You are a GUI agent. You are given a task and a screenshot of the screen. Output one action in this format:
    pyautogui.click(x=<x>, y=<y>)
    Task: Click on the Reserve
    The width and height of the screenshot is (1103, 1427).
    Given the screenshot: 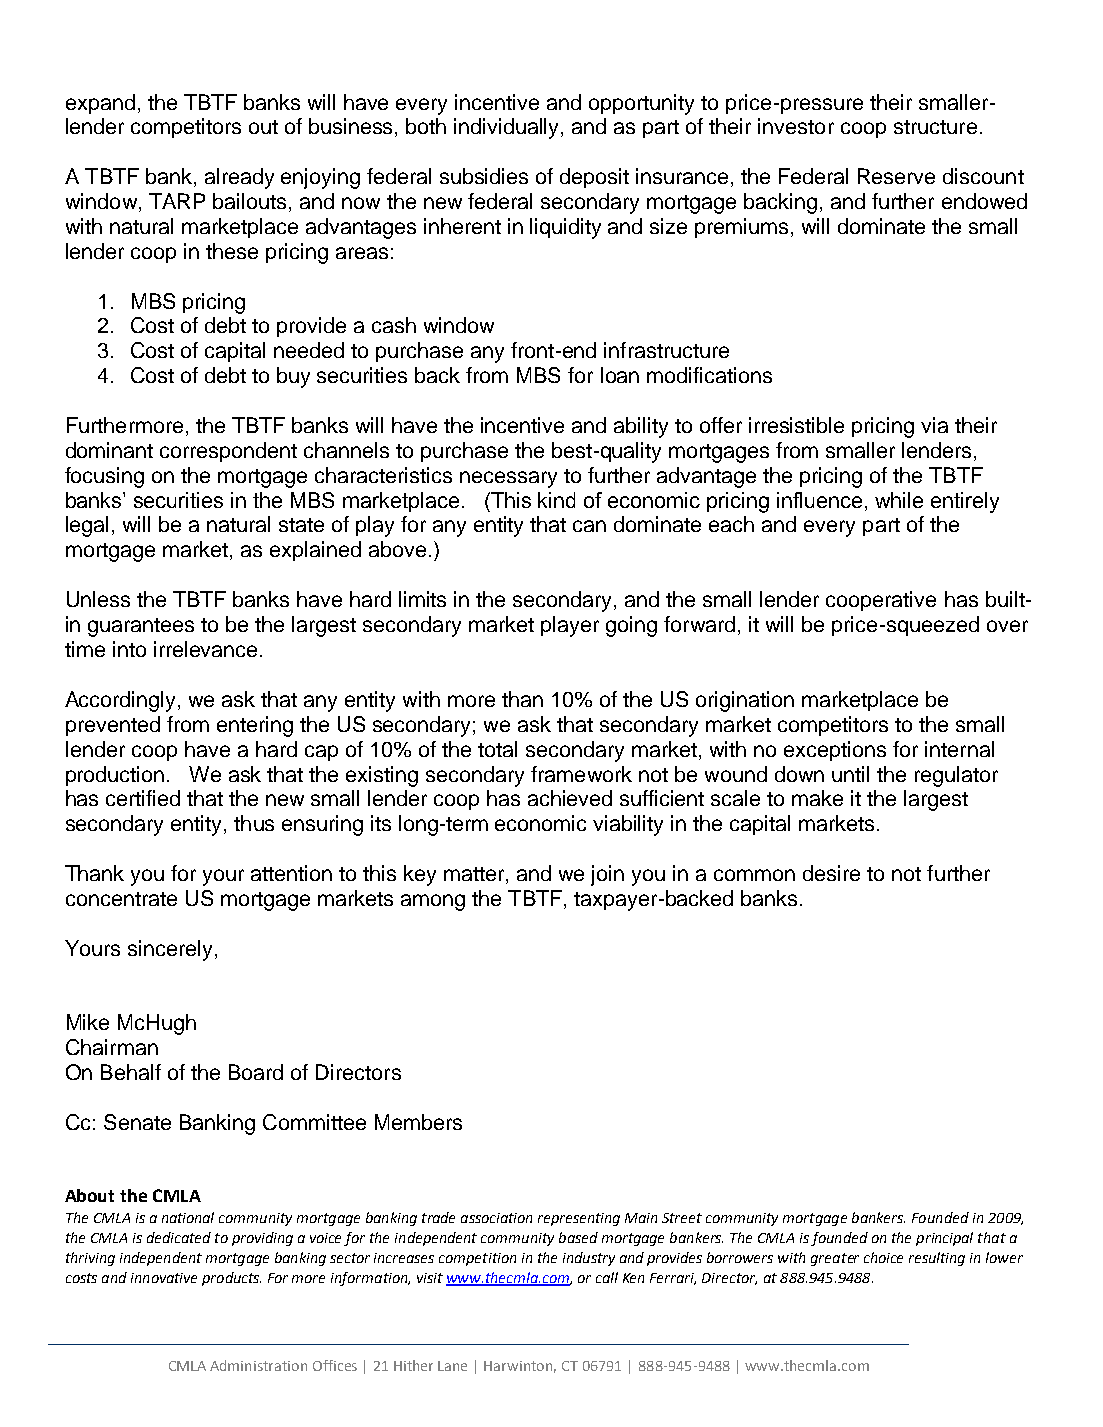 What is the action you would take?
    pyautogui.click(x=896, y=176)
